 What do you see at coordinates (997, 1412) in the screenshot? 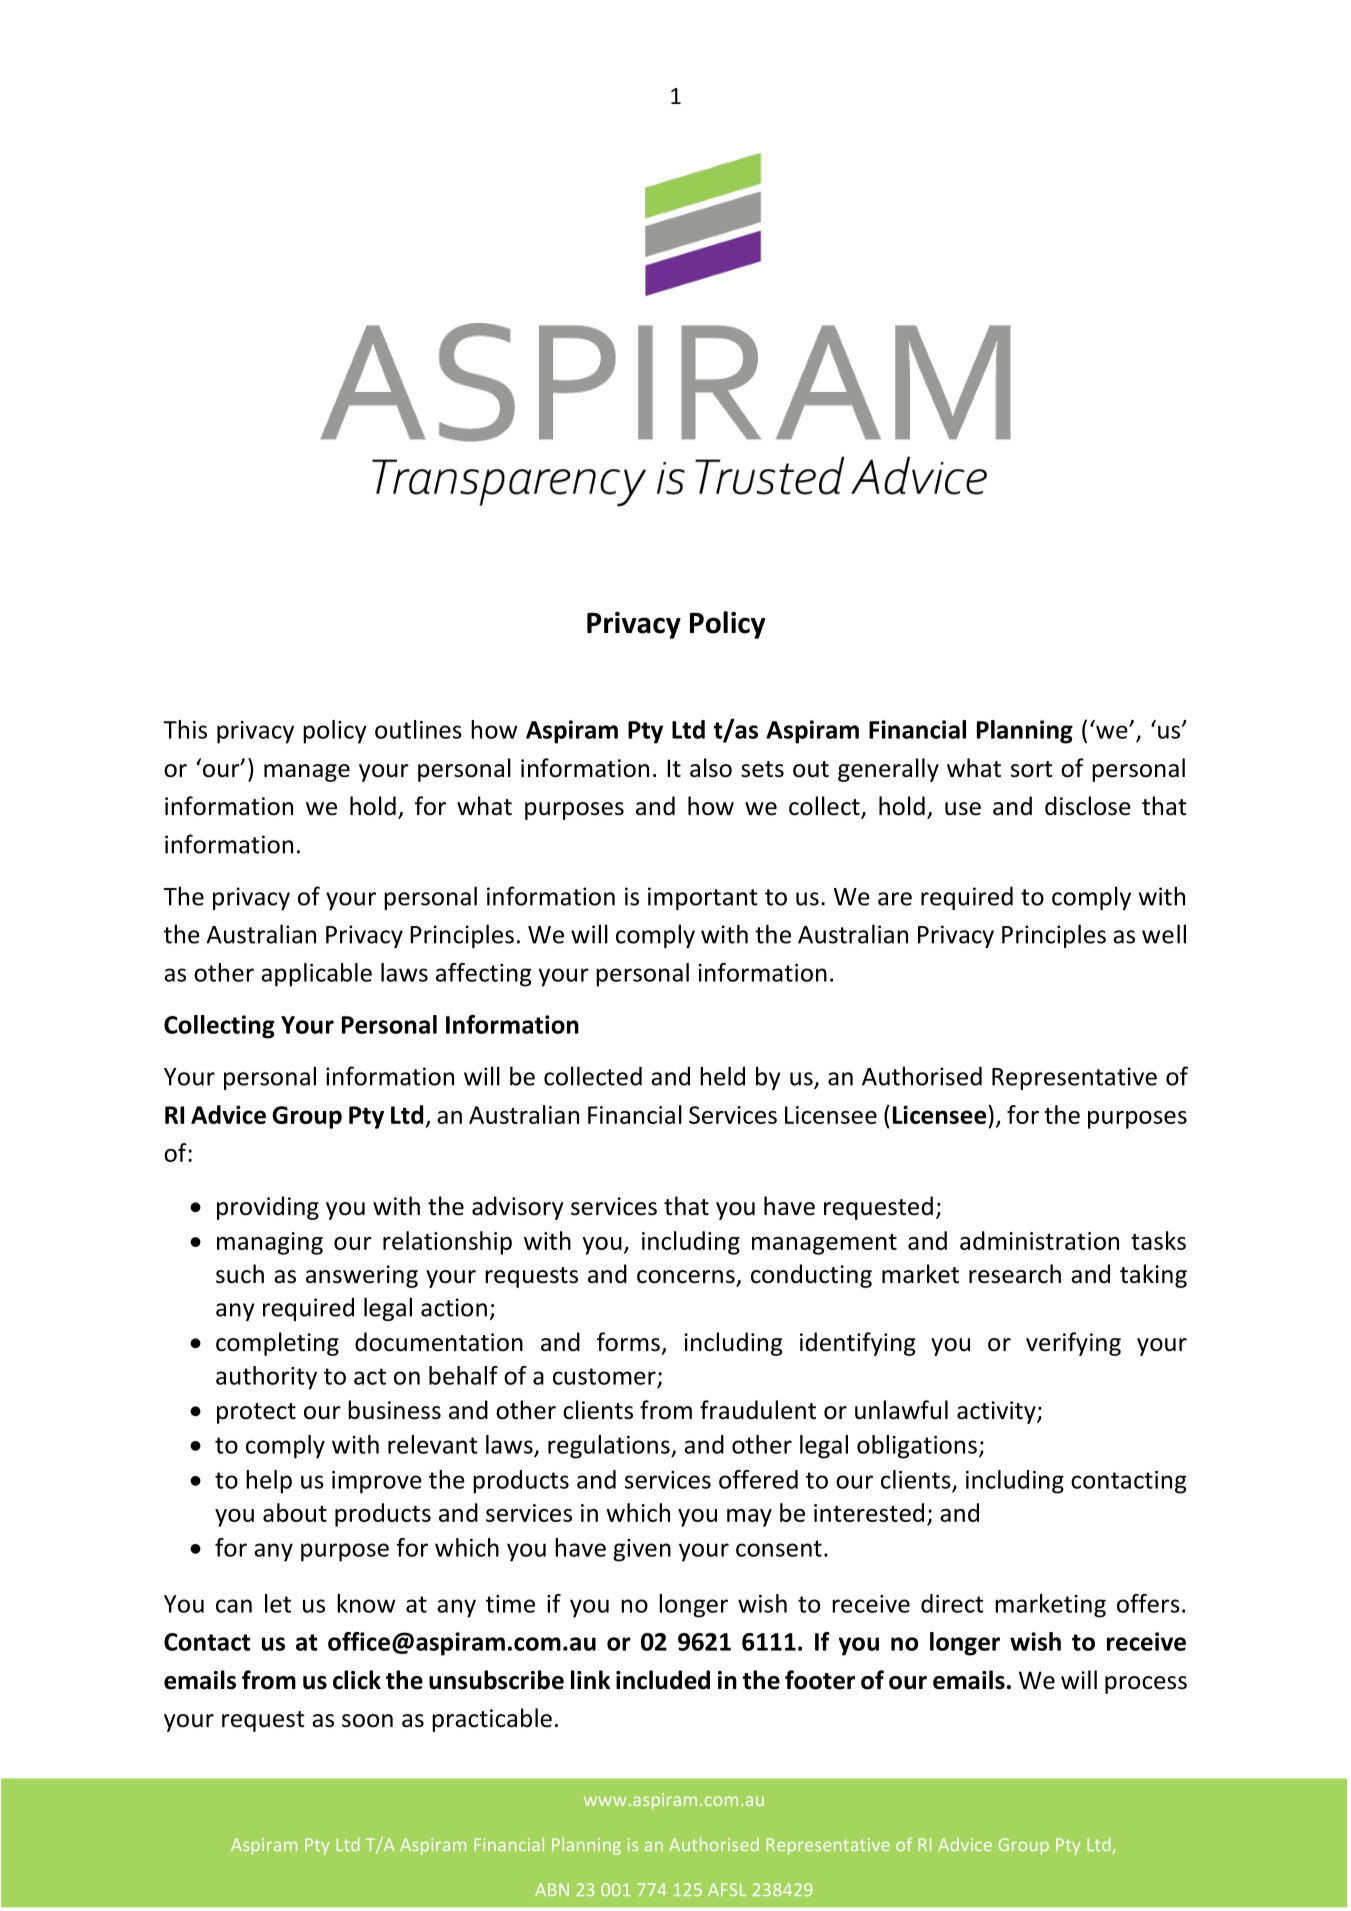
I see `activity` at bounding box center [997, 1412].
